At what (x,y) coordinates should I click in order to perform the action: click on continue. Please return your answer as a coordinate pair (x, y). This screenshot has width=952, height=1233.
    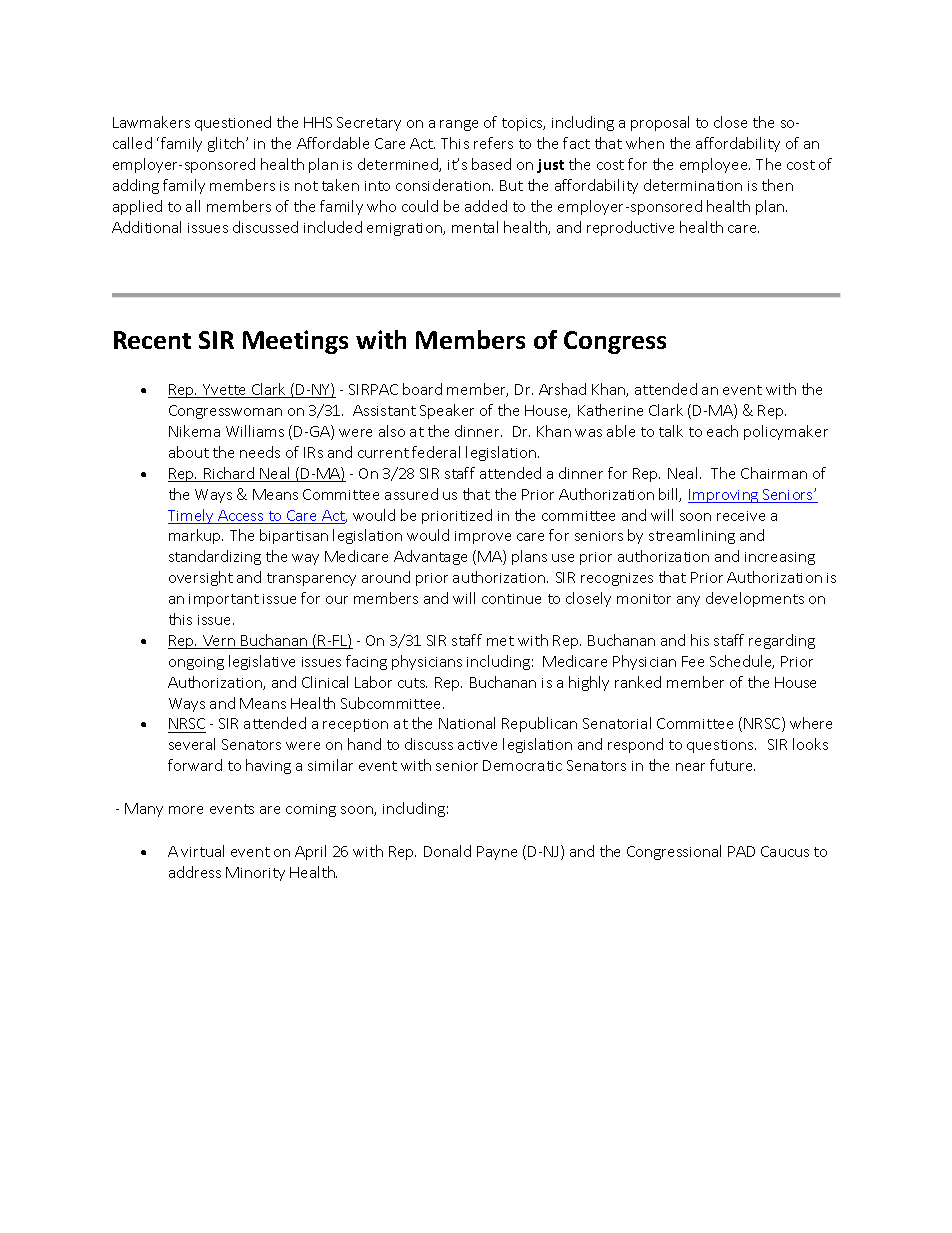
    Looking at the image, I should click on (511, 599).
